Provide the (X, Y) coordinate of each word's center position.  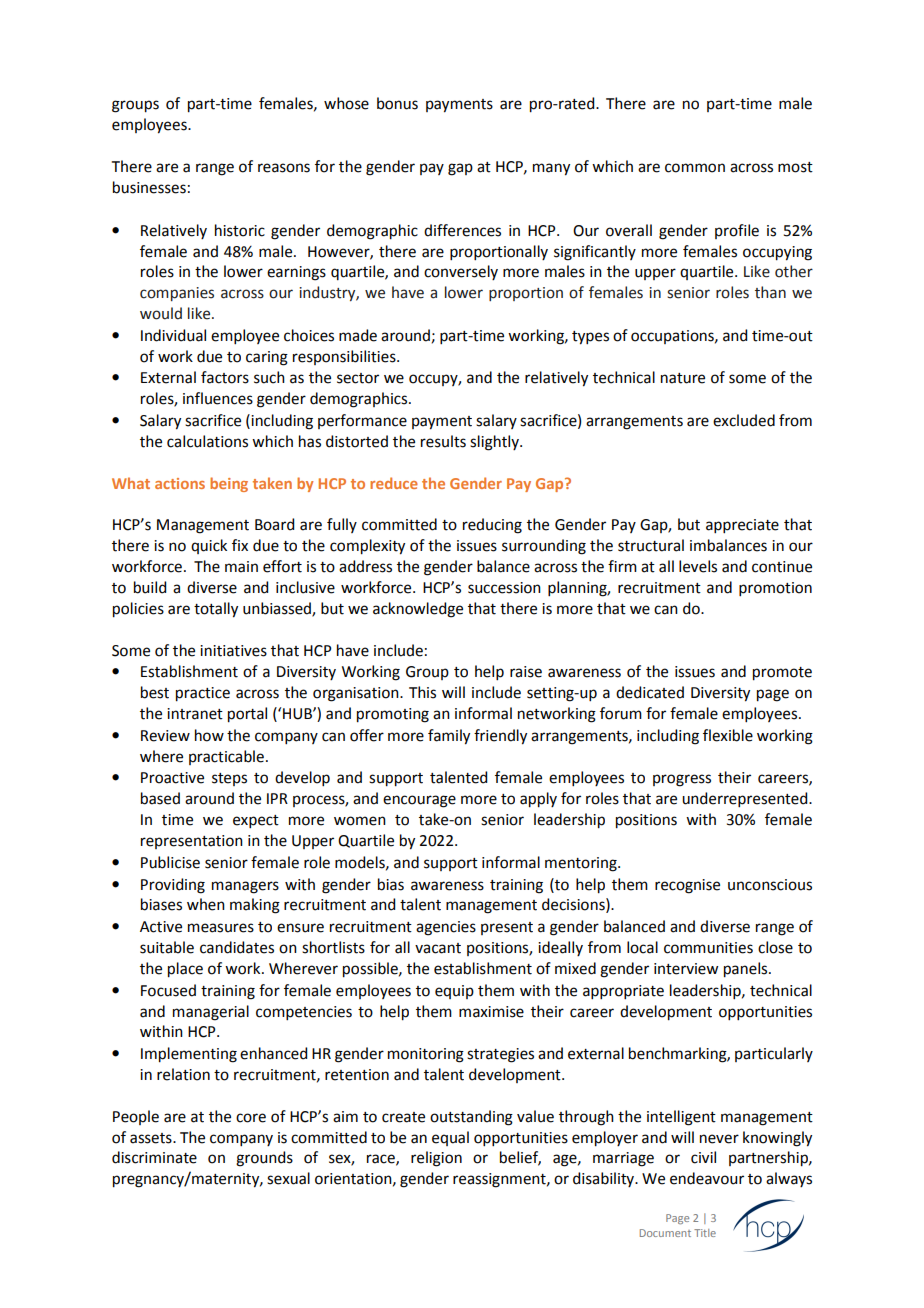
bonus (397, 103)
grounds (264, 1159)
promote (782, 674)
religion (436, 1159)
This (422, 692)
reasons (284, 168)
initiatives (233, 651)
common (695, 168)
